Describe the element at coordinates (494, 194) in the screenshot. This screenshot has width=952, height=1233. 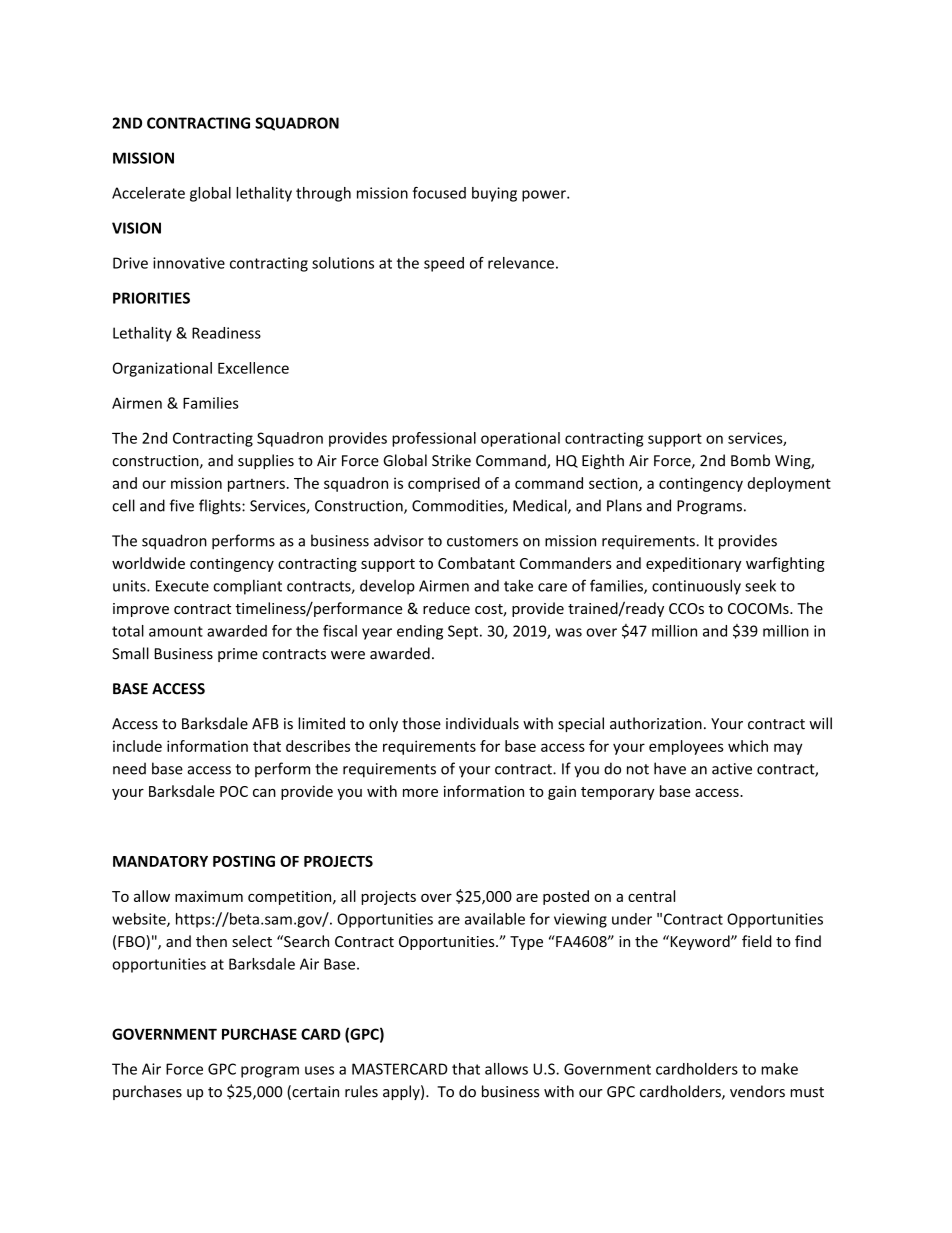
I see `buying` at that location.
